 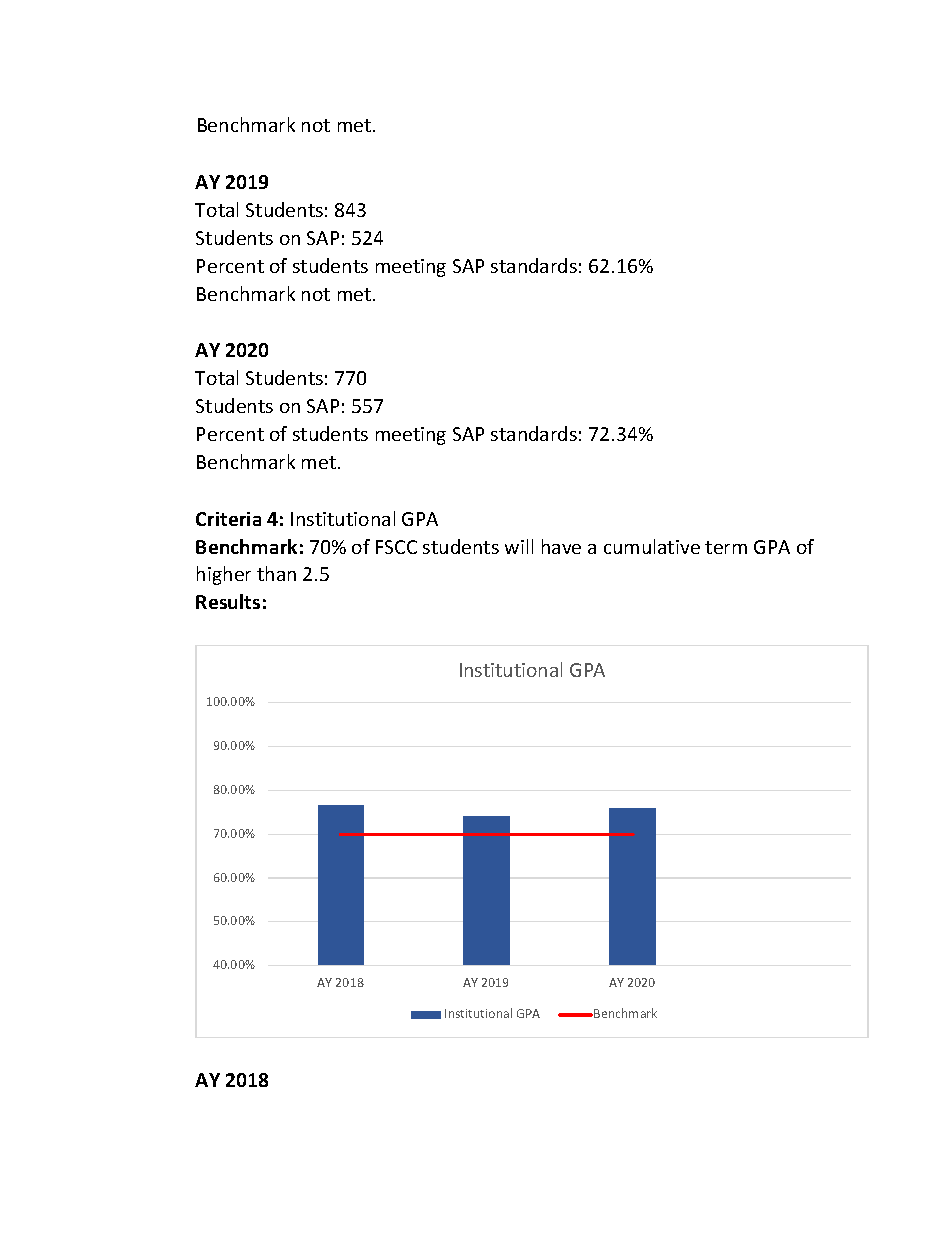 What do you see at coordinates (561, 546) in the screenshot?
I see `have` at bounding box center [561, 546].
